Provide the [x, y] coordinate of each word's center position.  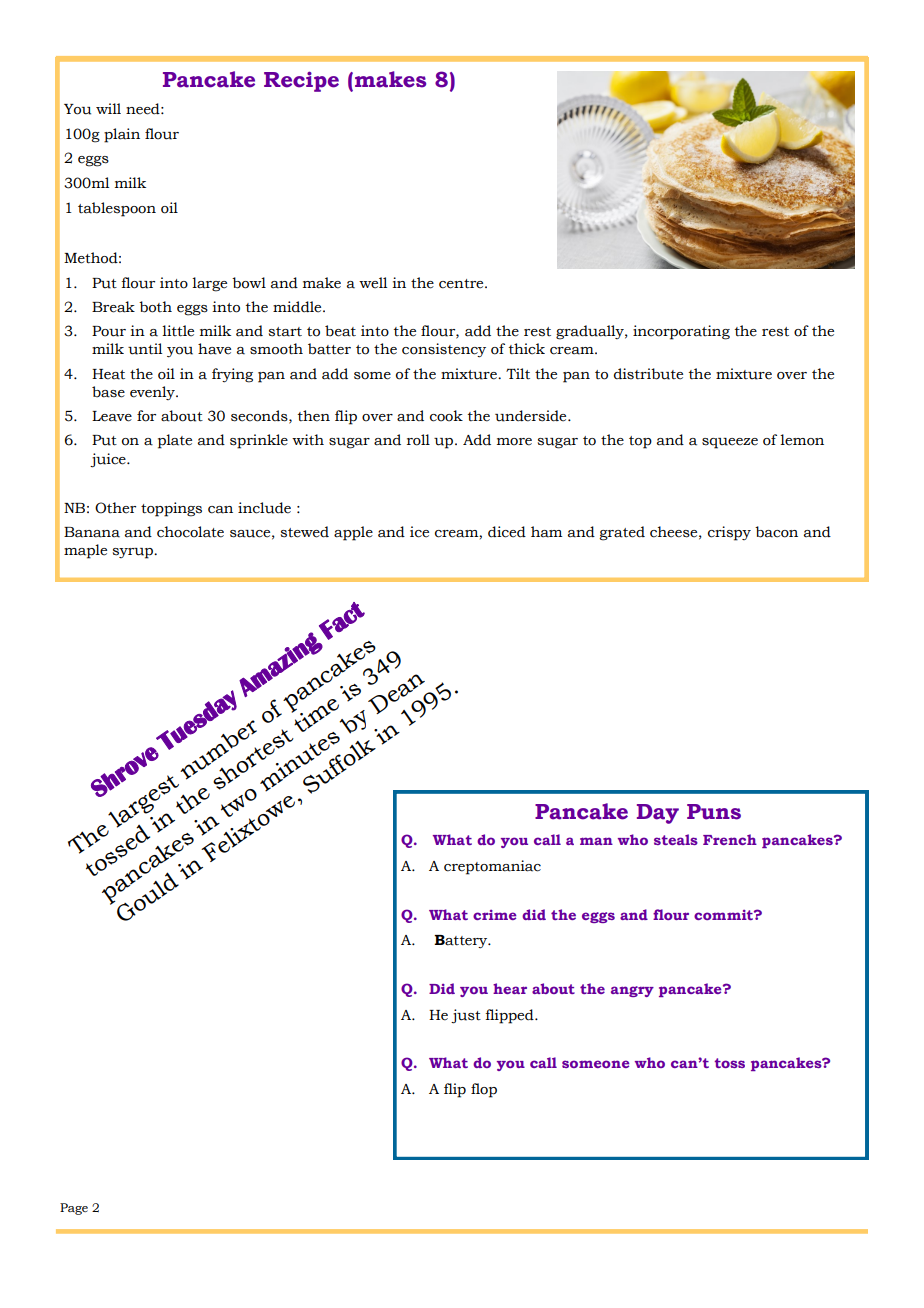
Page [74, 1209]
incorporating [681, 332]
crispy [729, 533]
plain [122, 135]
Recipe [301, 81]
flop [484, 1090]
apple [353, 533]
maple [85, 551]
